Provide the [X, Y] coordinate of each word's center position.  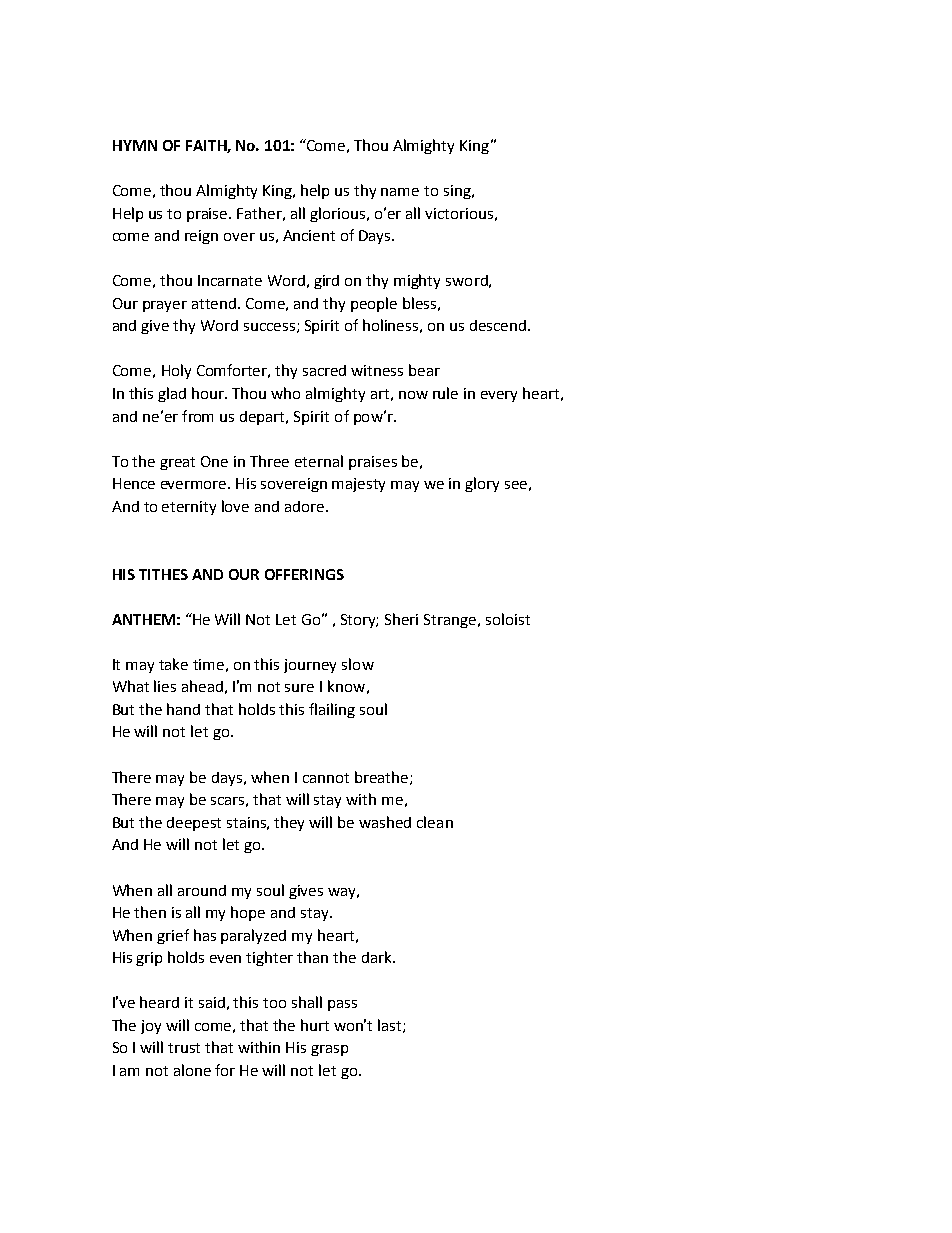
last [391, 1026]
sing [458, 192]
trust [184, 1048]
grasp [329, 1050]
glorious [339, 214]
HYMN [135, 145]
